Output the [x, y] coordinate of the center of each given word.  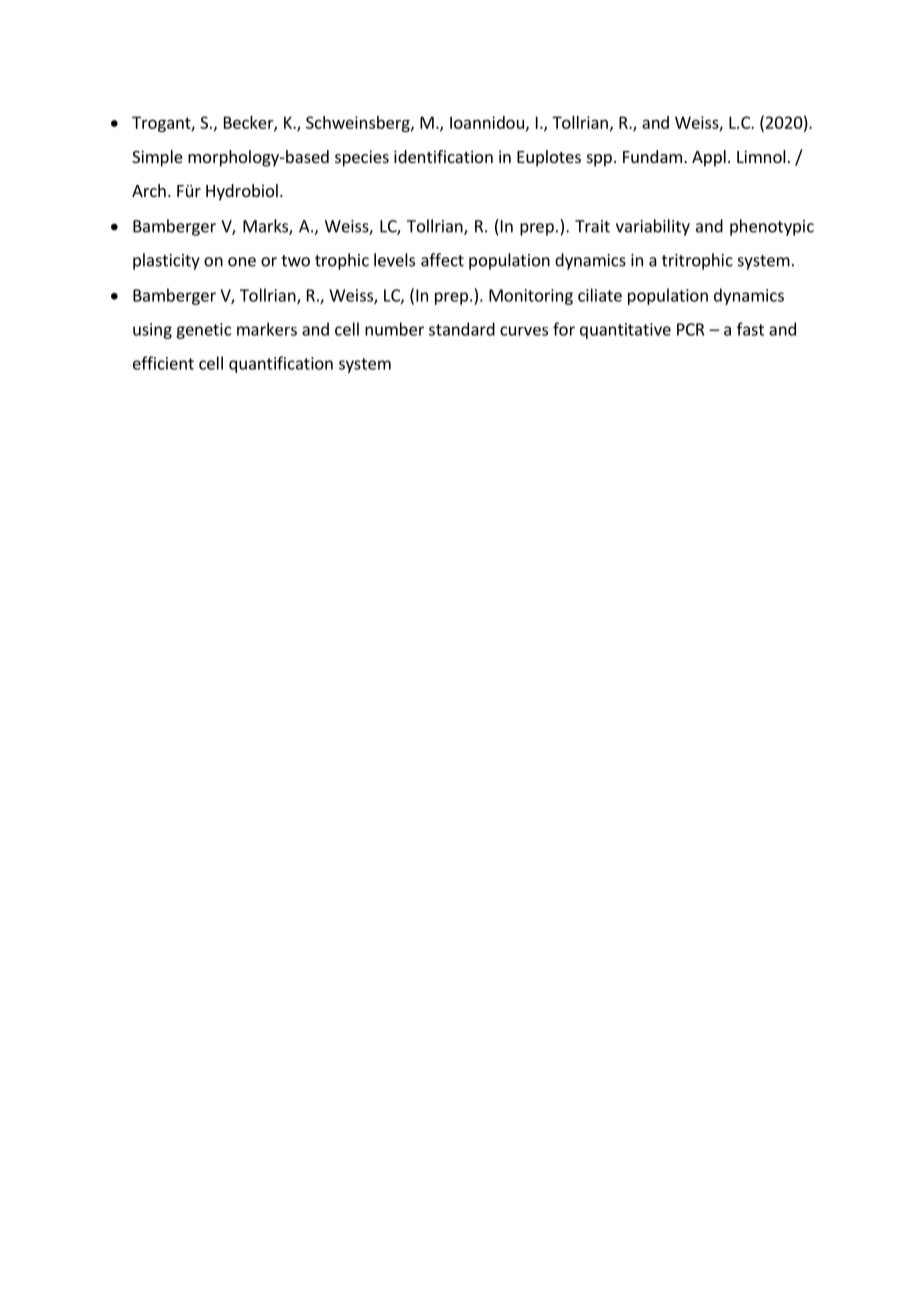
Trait [592, 226]
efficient [163, 363]
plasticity [166, 261]
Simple [157, 158]
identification [443, 156]
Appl [709, 158]
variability [653, 227]
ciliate [600, 295]
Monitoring [531, 297]
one [242, 262]
